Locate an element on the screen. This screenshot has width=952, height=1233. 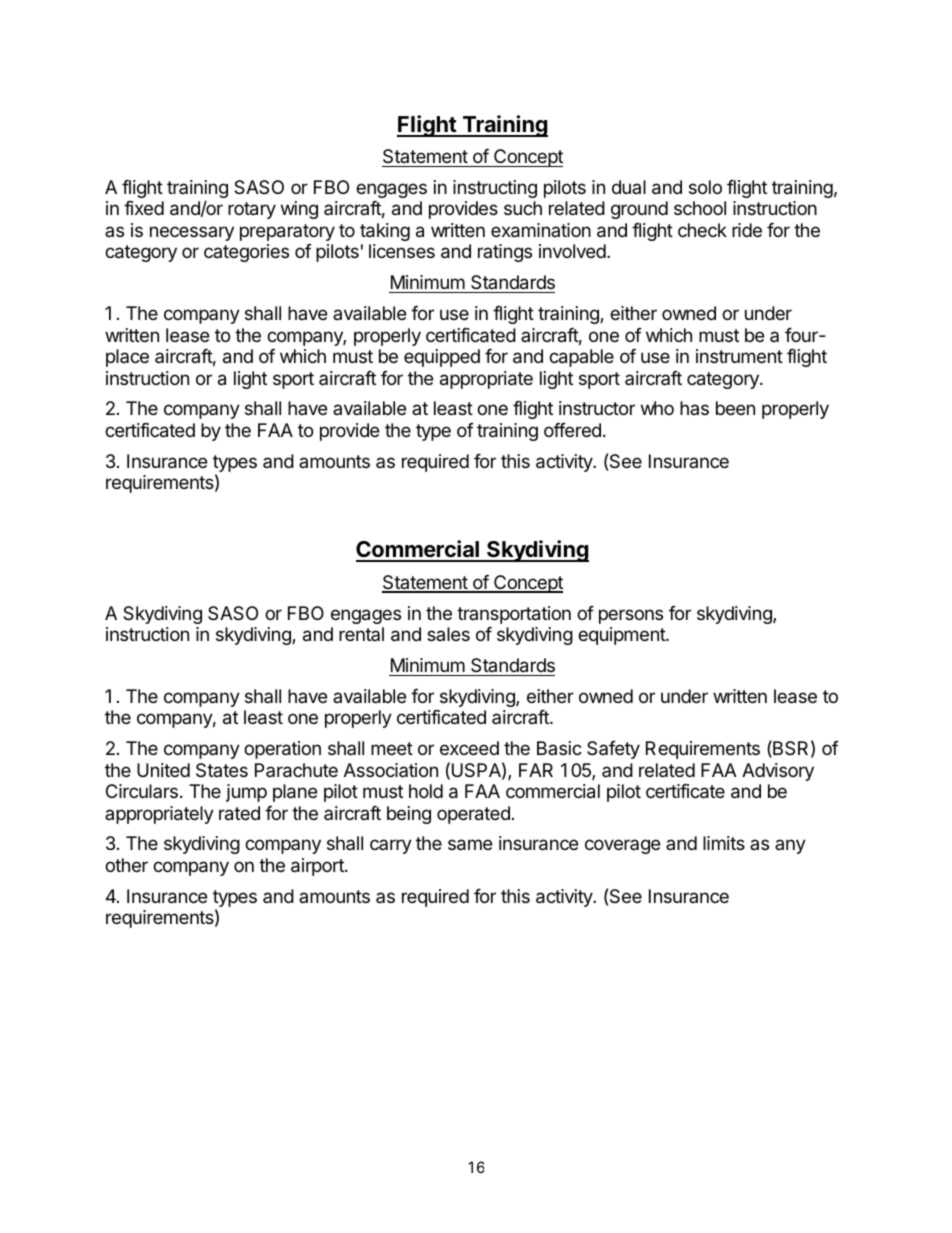
rental is located at coordinates (361, 634).
